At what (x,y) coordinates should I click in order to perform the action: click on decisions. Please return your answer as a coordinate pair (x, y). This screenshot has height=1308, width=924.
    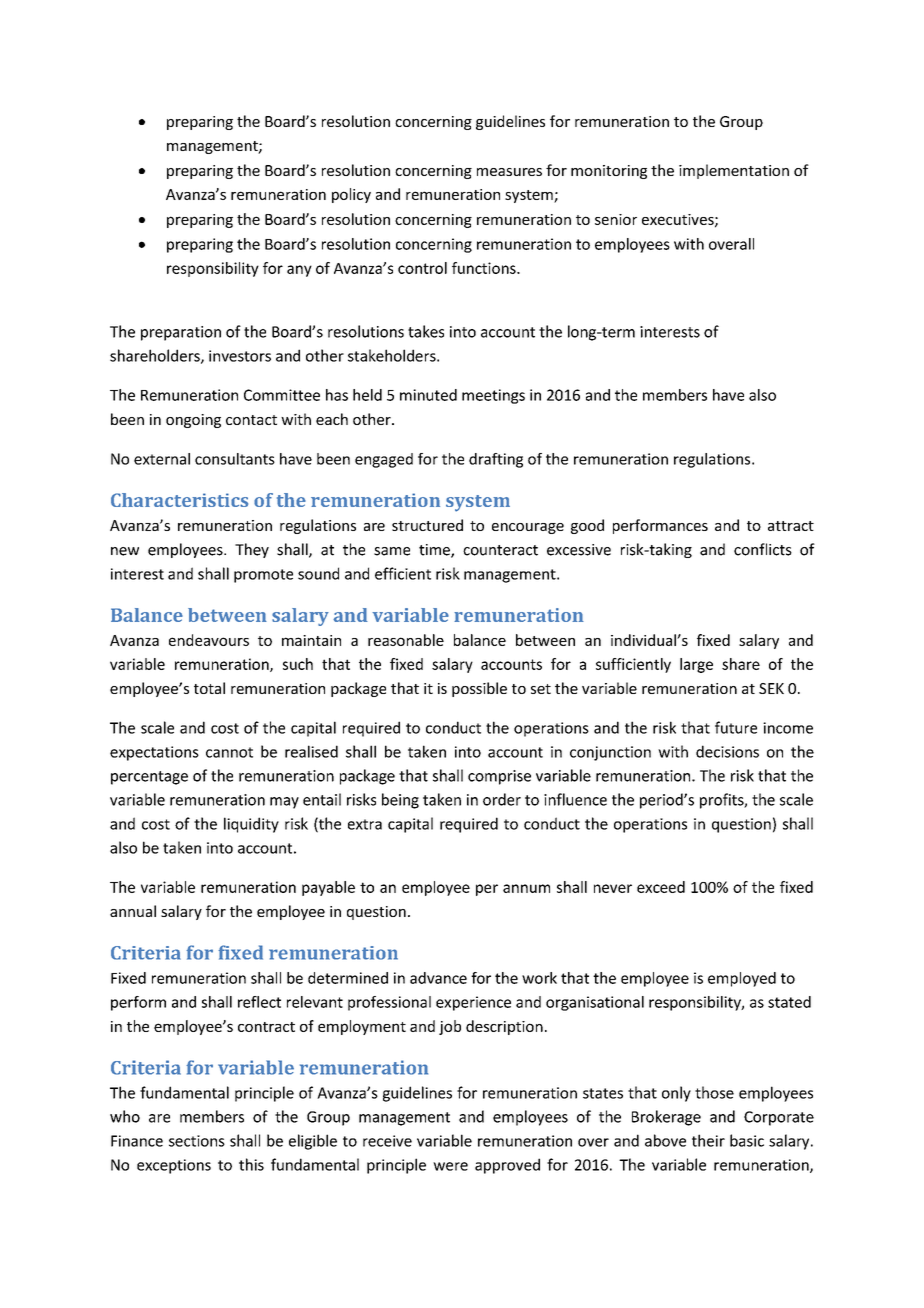
    Looking at the image, I should click on (727, 751).
